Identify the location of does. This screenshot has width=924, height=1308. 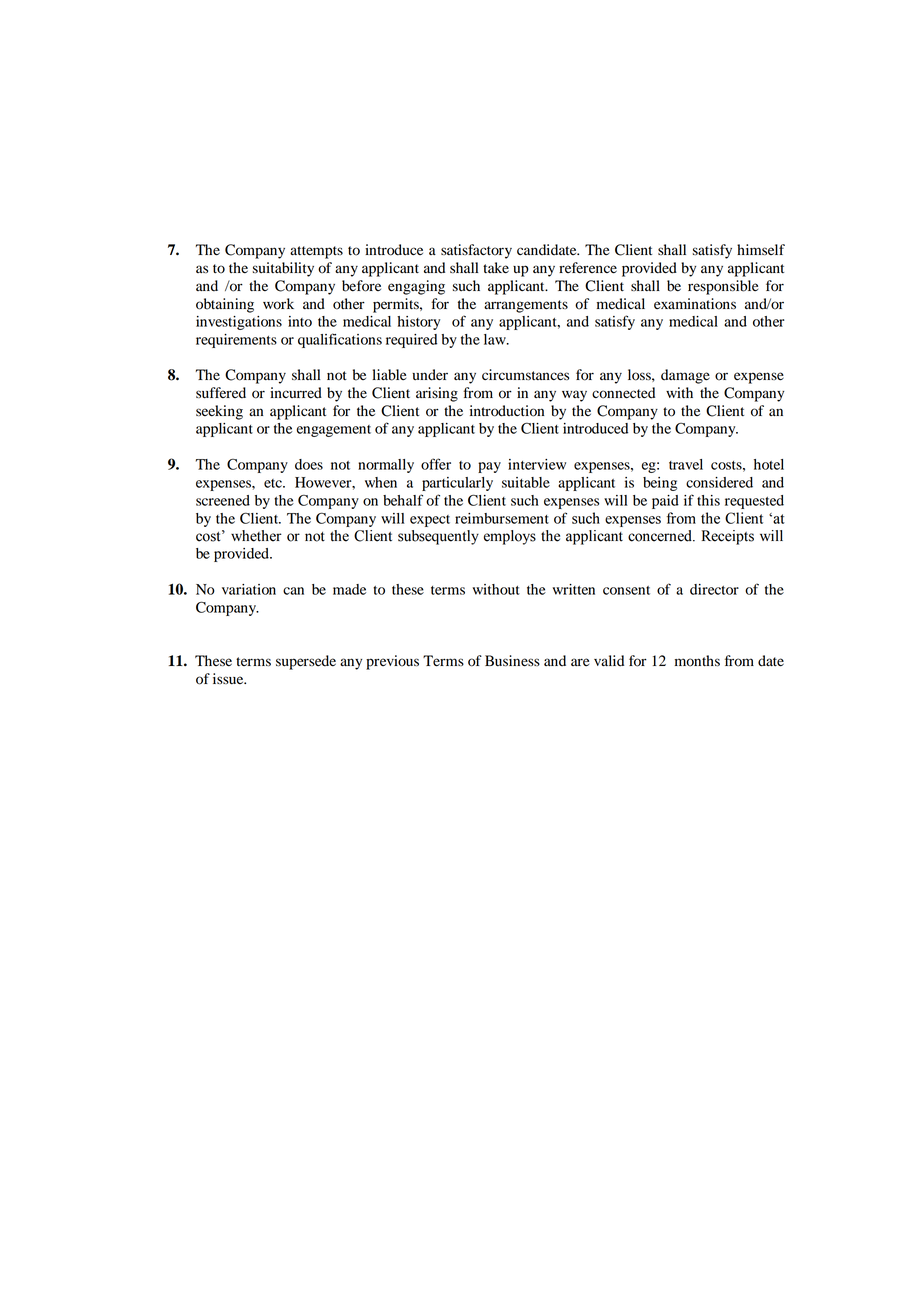
(309, 464).
